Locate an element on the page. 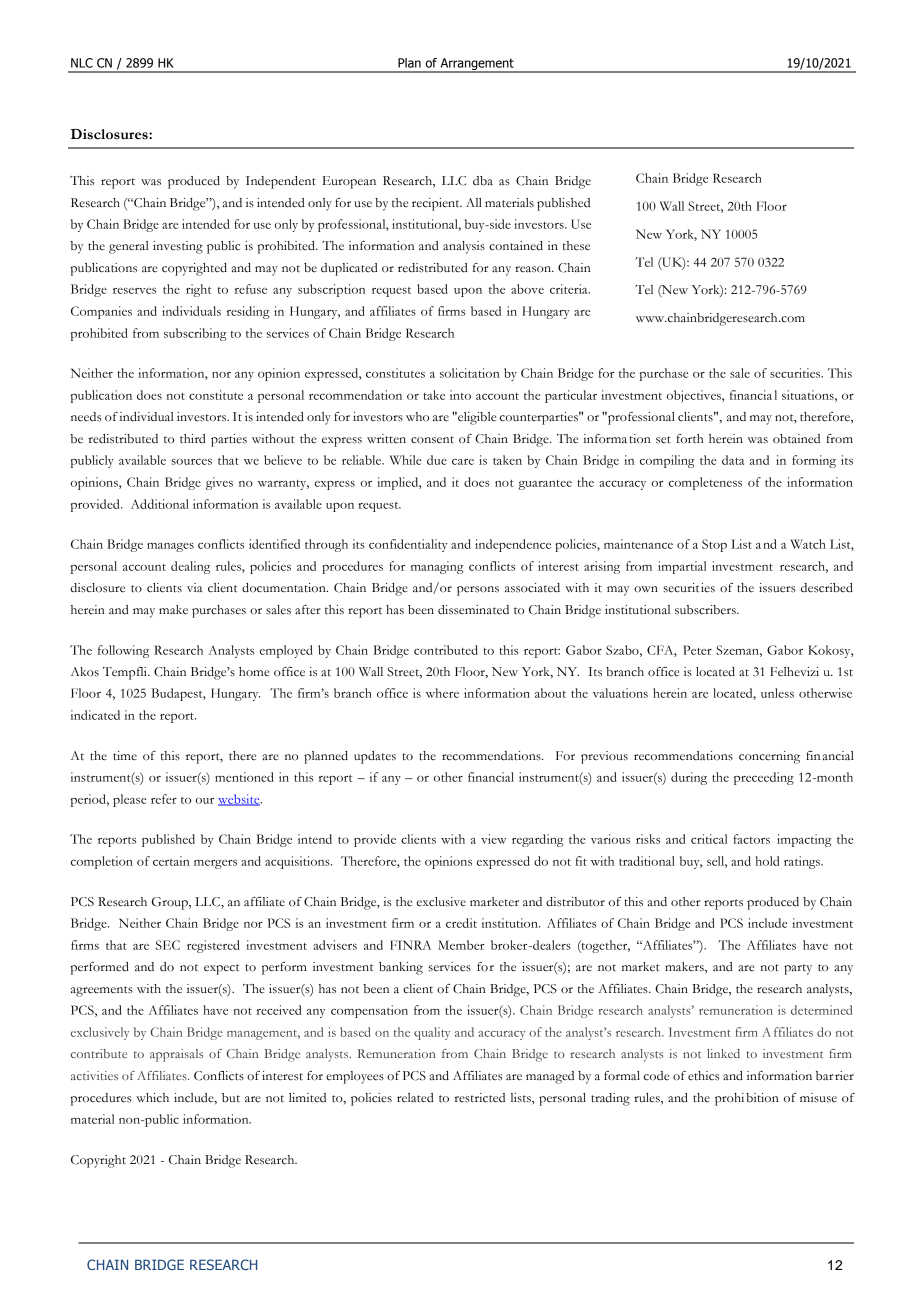 This image has height=1308, width=924. restricted is located at coordinates (479, 1098).
